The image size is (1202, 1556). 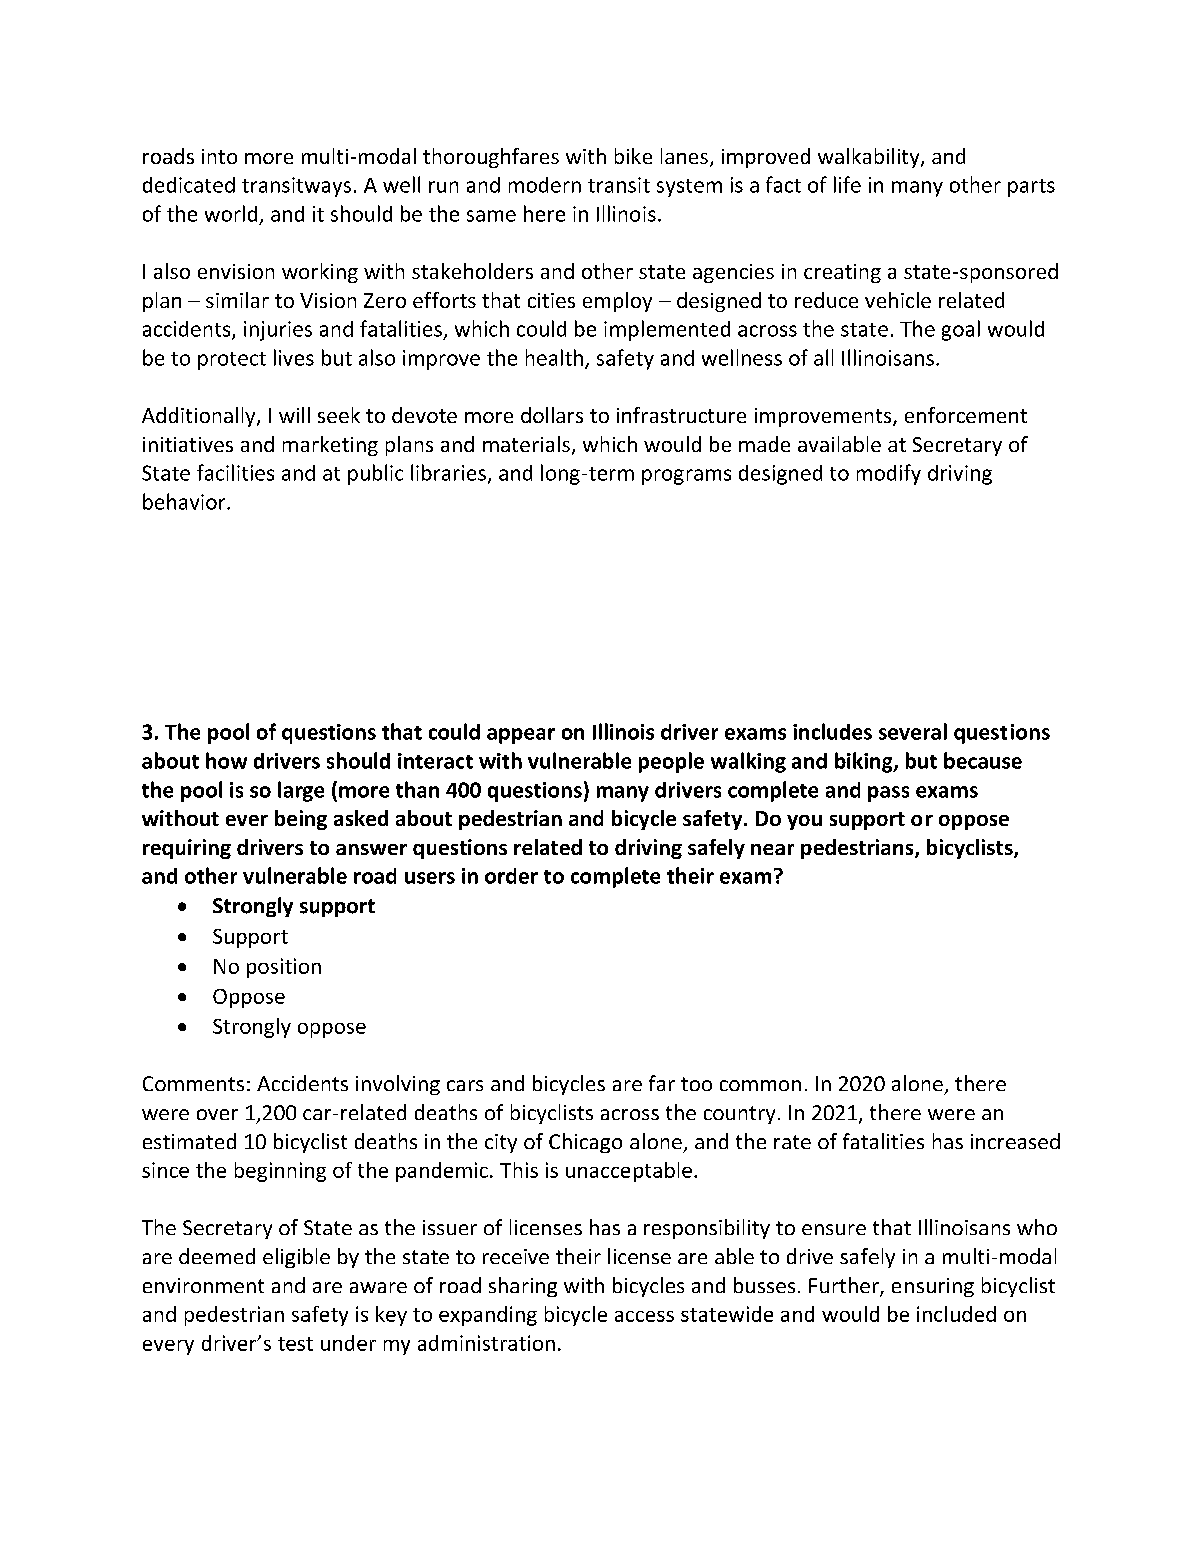 What do you see at coordinates (545, 185) in the document?
I see `modern` at bounding box center [545, 185].
